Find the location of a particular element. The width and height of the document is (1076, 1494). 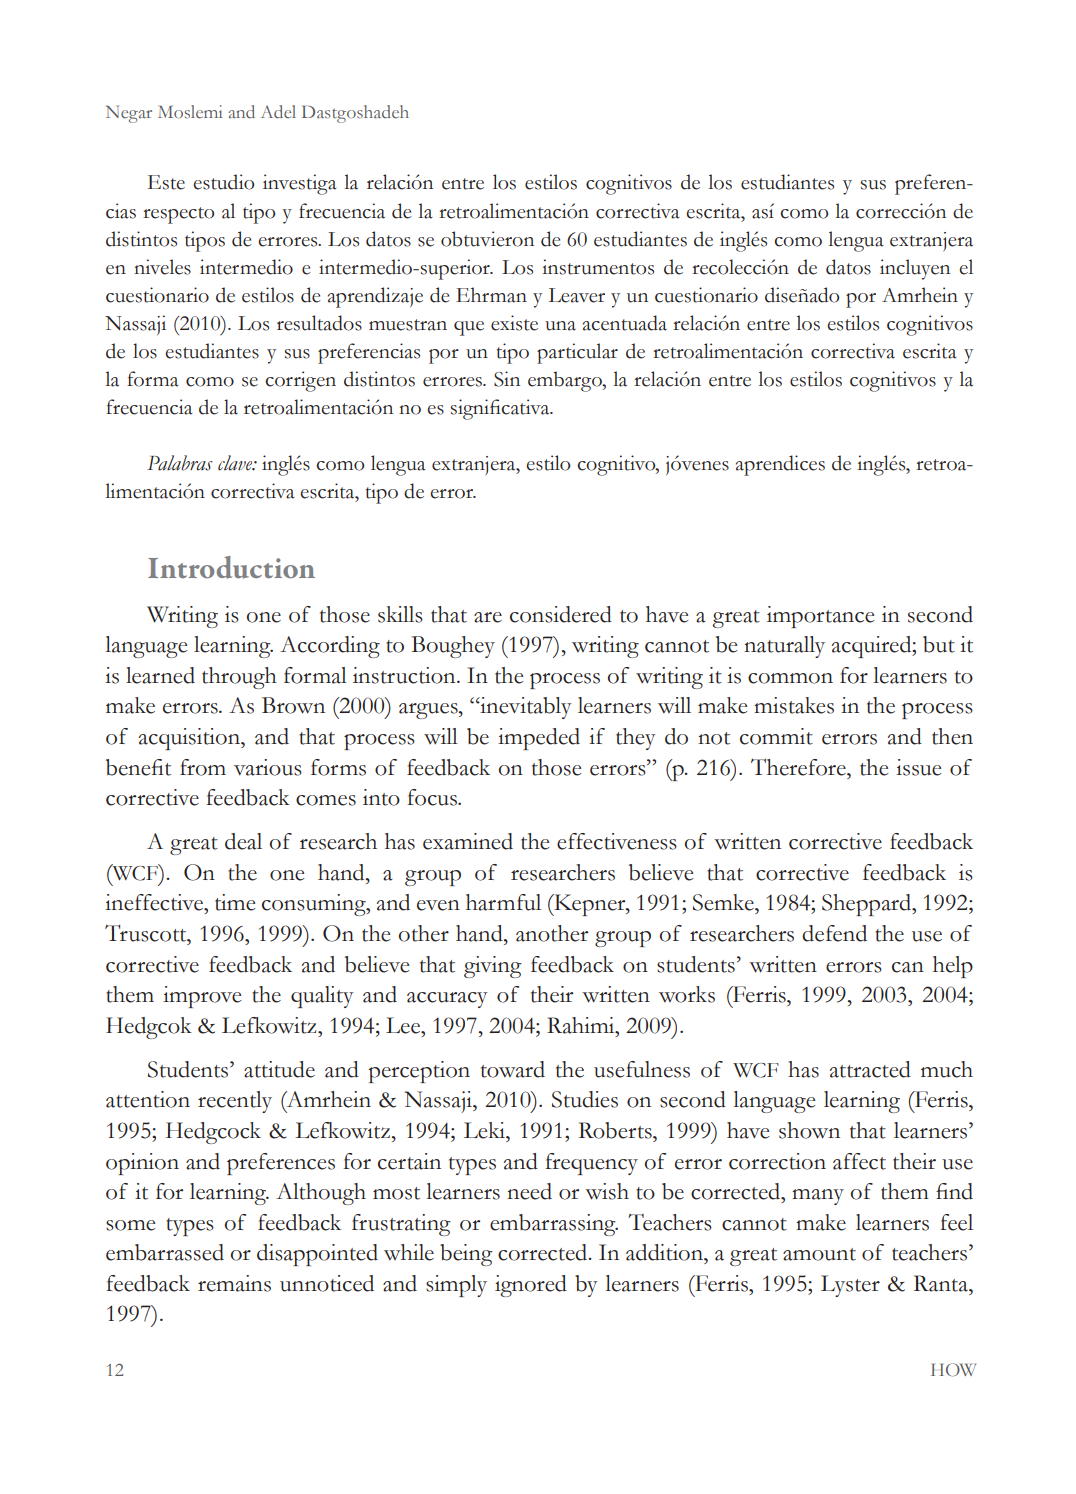

Adel is located at coordinates (278, 112).
